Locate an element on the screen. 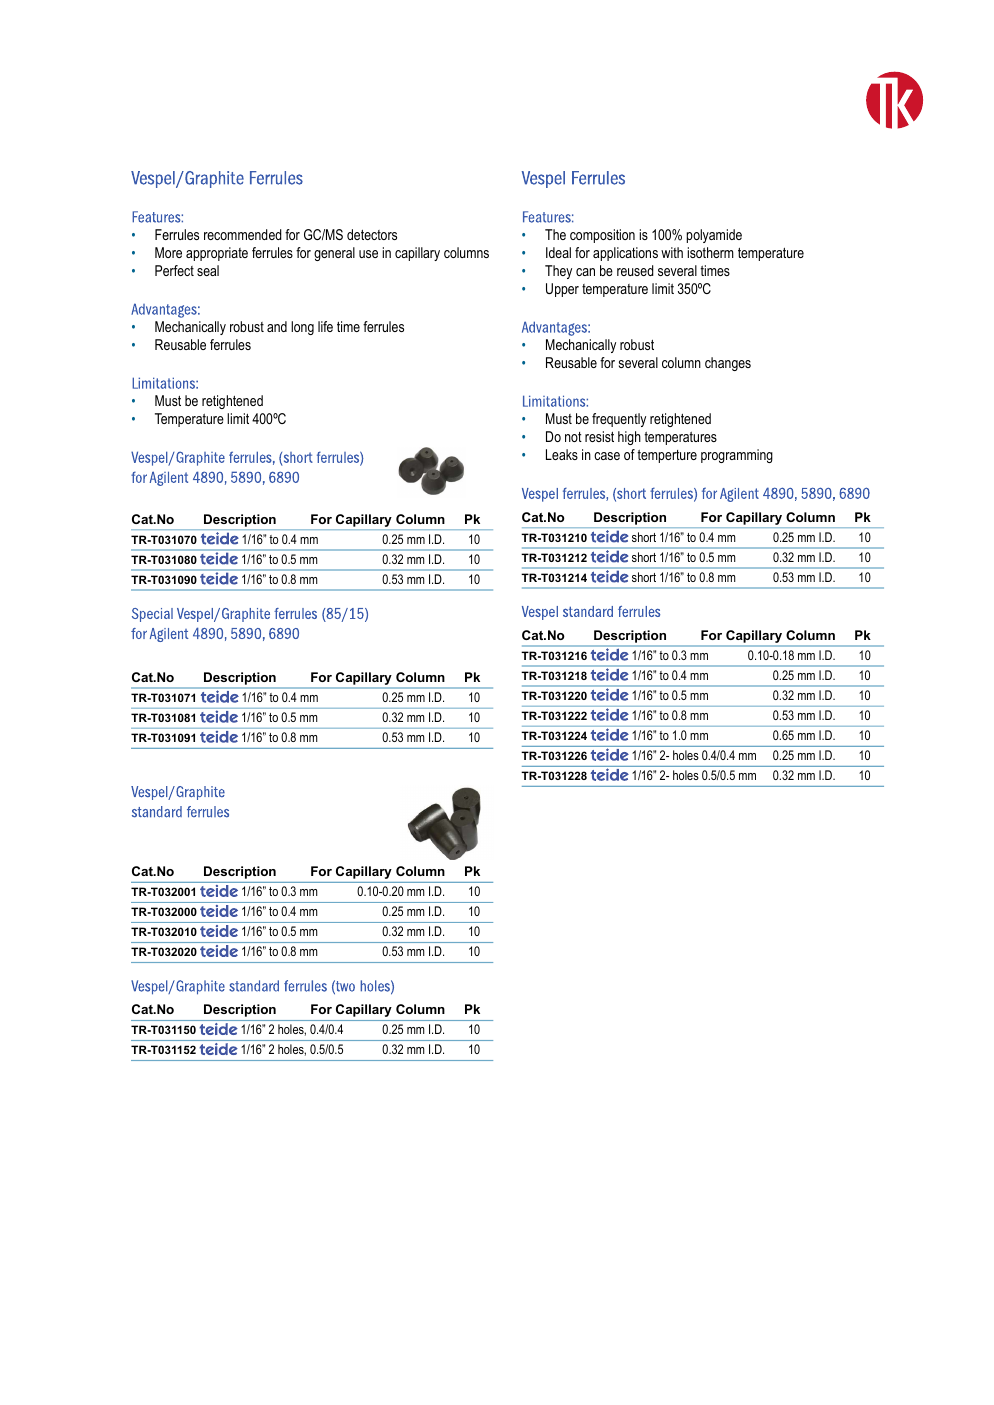  Leaks is located at coordinates (562, 454).
